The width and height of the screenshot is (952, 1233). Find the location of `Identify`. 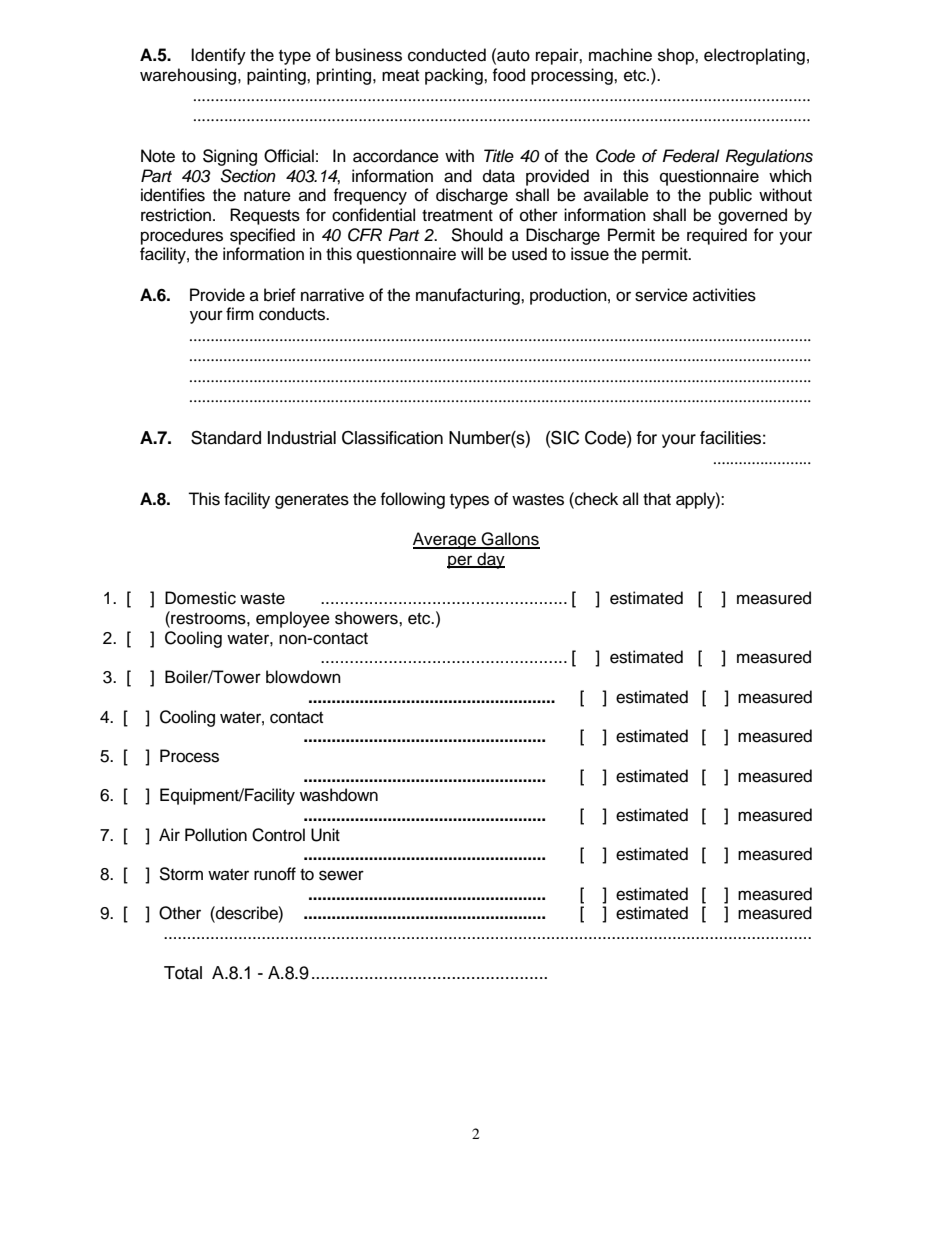

Identify is located at coordinates (218, 56).
